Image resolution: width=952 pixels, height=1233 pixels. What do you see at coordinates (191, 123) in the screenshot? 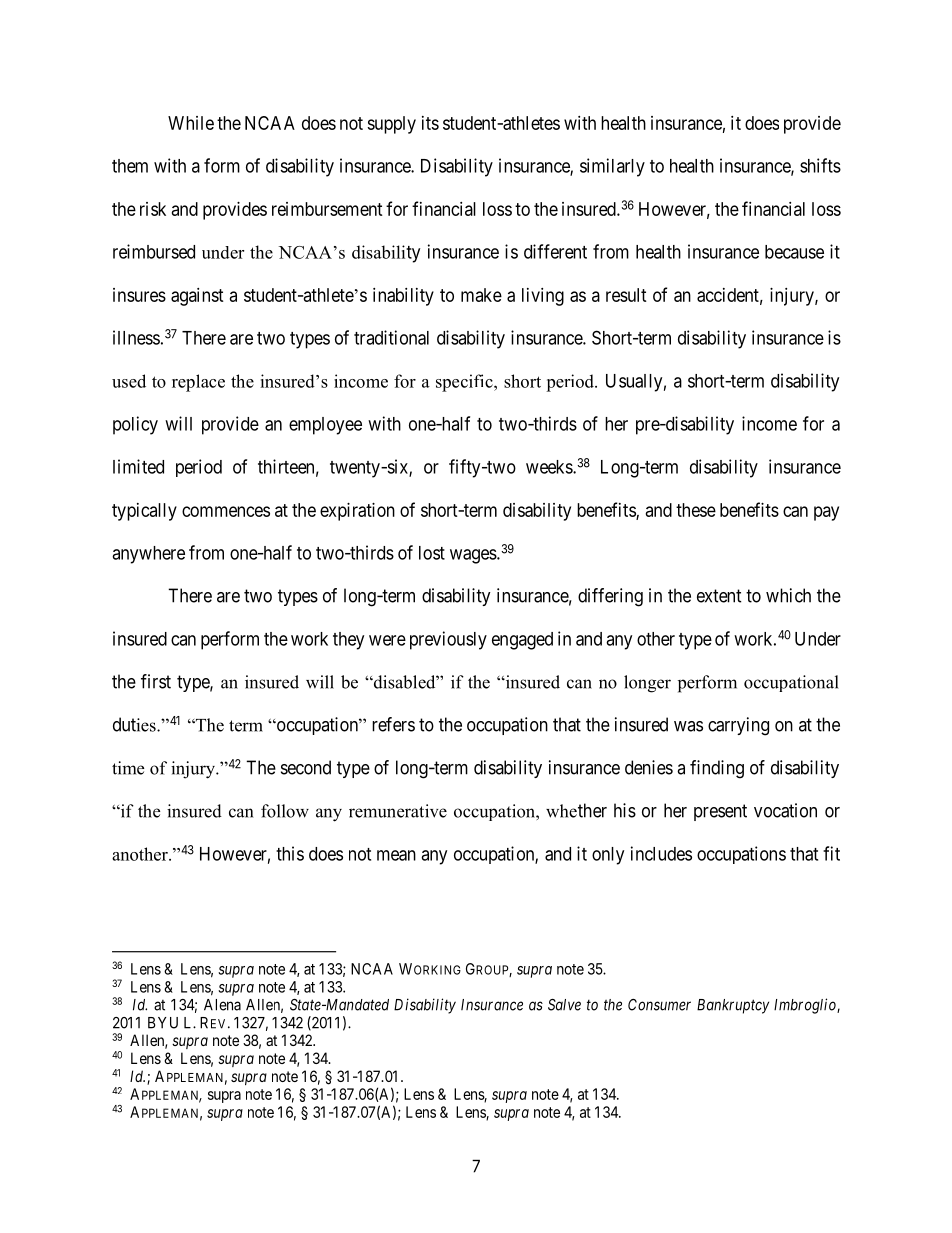
I see `While` at bounding box center [191, 123].
